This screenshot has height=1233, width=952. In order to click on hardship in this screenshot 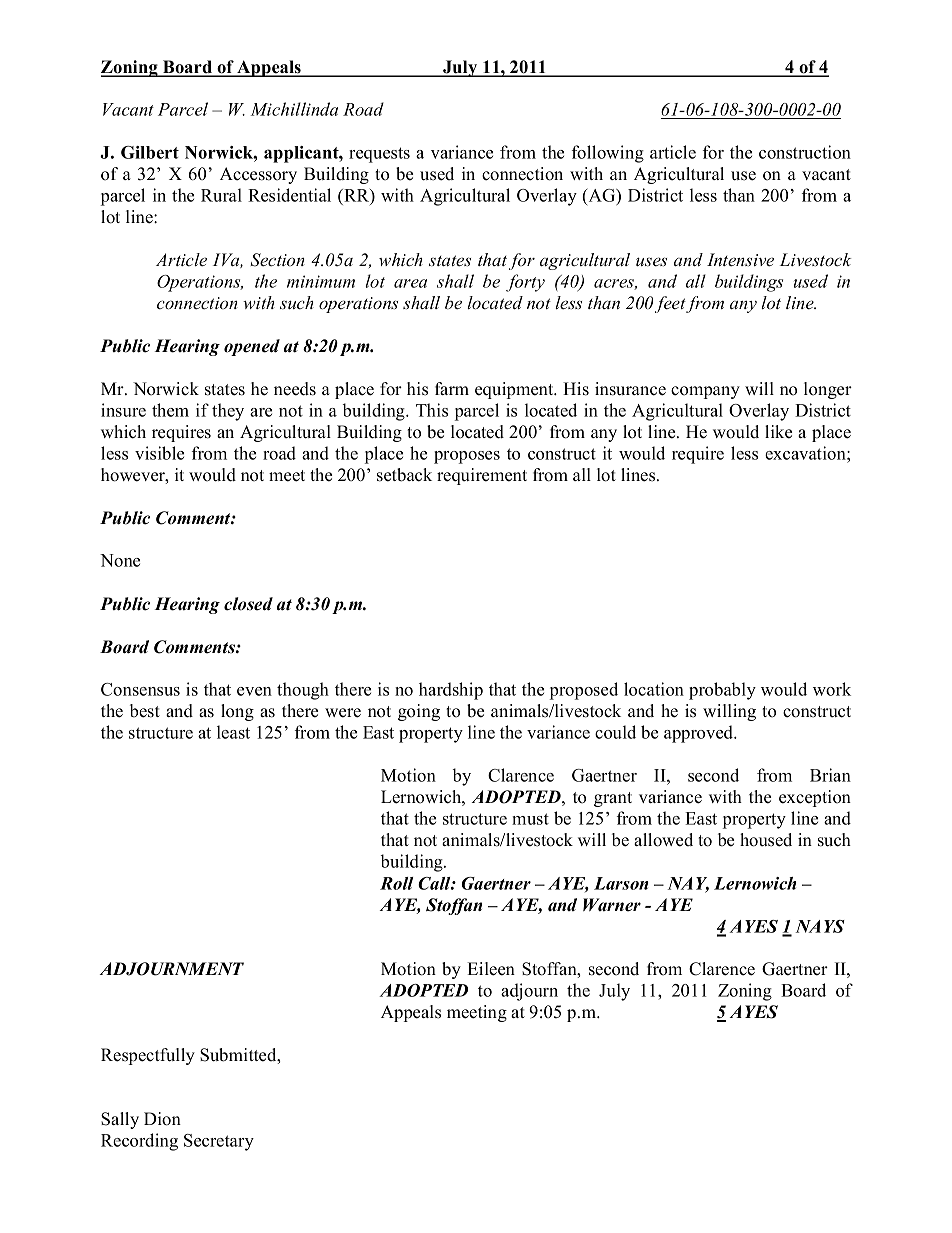, I will do `click(451, 691)`.
